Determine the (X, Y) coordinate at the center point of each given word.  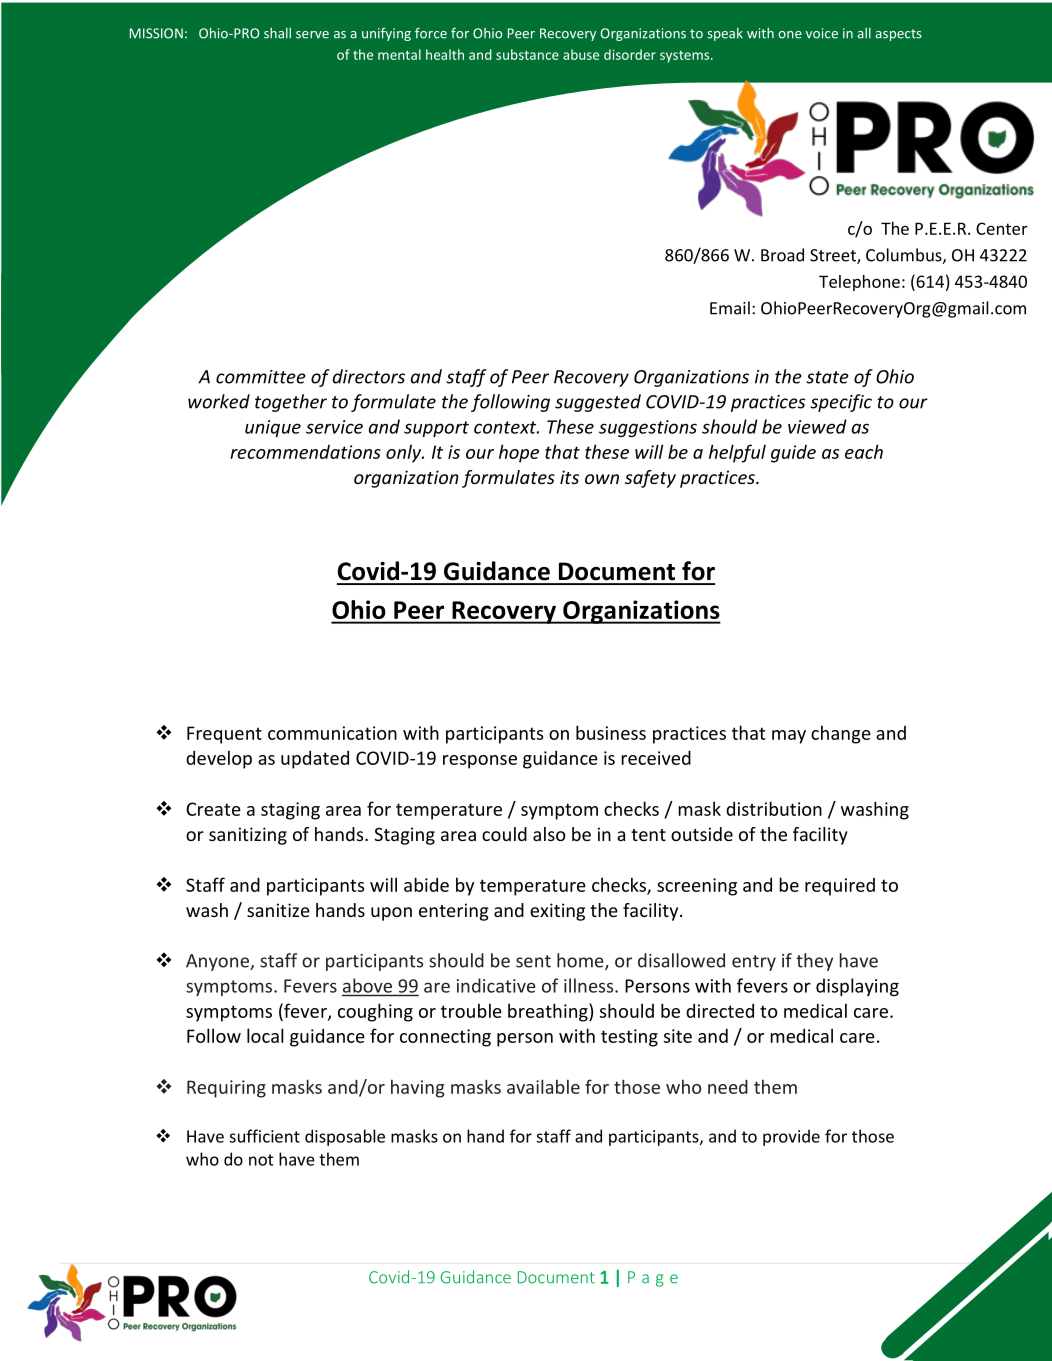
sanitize (278, 910)
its (569, 477)
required (840, 887)
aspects (898, 35)
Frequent (224, 735)
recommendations (305, 452)
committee (261, 377)
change (841, 734)
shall (277, 33)
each (864, 451)
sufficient (264, 1136)
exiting (557, 912)
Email (730, 308)
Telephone (859, 283)
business (611, 732)
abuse (581, 54)
